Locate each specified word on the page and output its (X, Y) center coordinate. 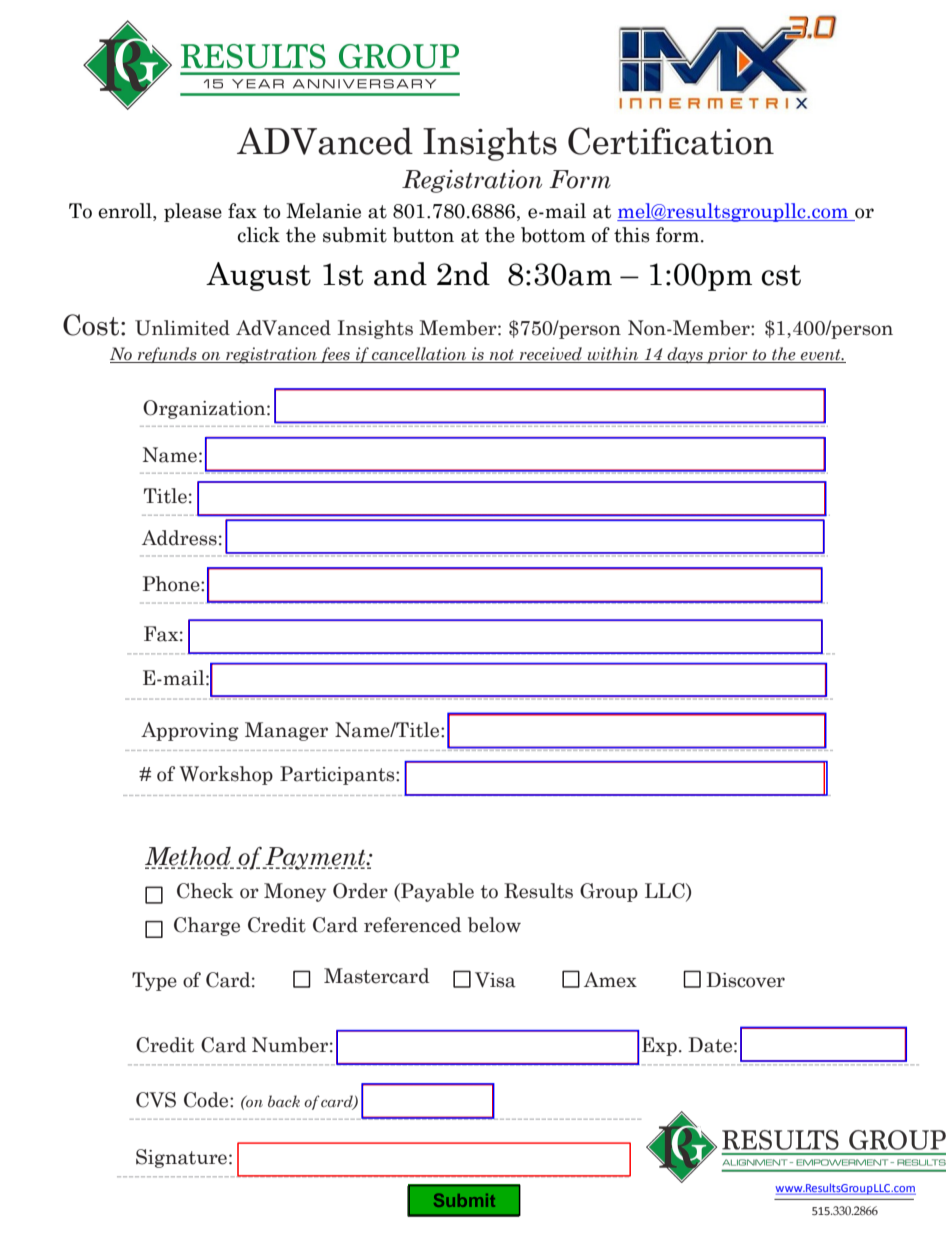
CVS (156, 1100)
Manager (286, 731)
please (193, 212)
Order (360, 891)
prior (727, 355)
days (685, 355)
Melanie (323, 211)
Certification (671, 141)
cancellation (419, 355)
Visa (495, 980)
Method (189, 857)
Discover (745, 980)
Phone (172, 584)
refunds (167, 355)
